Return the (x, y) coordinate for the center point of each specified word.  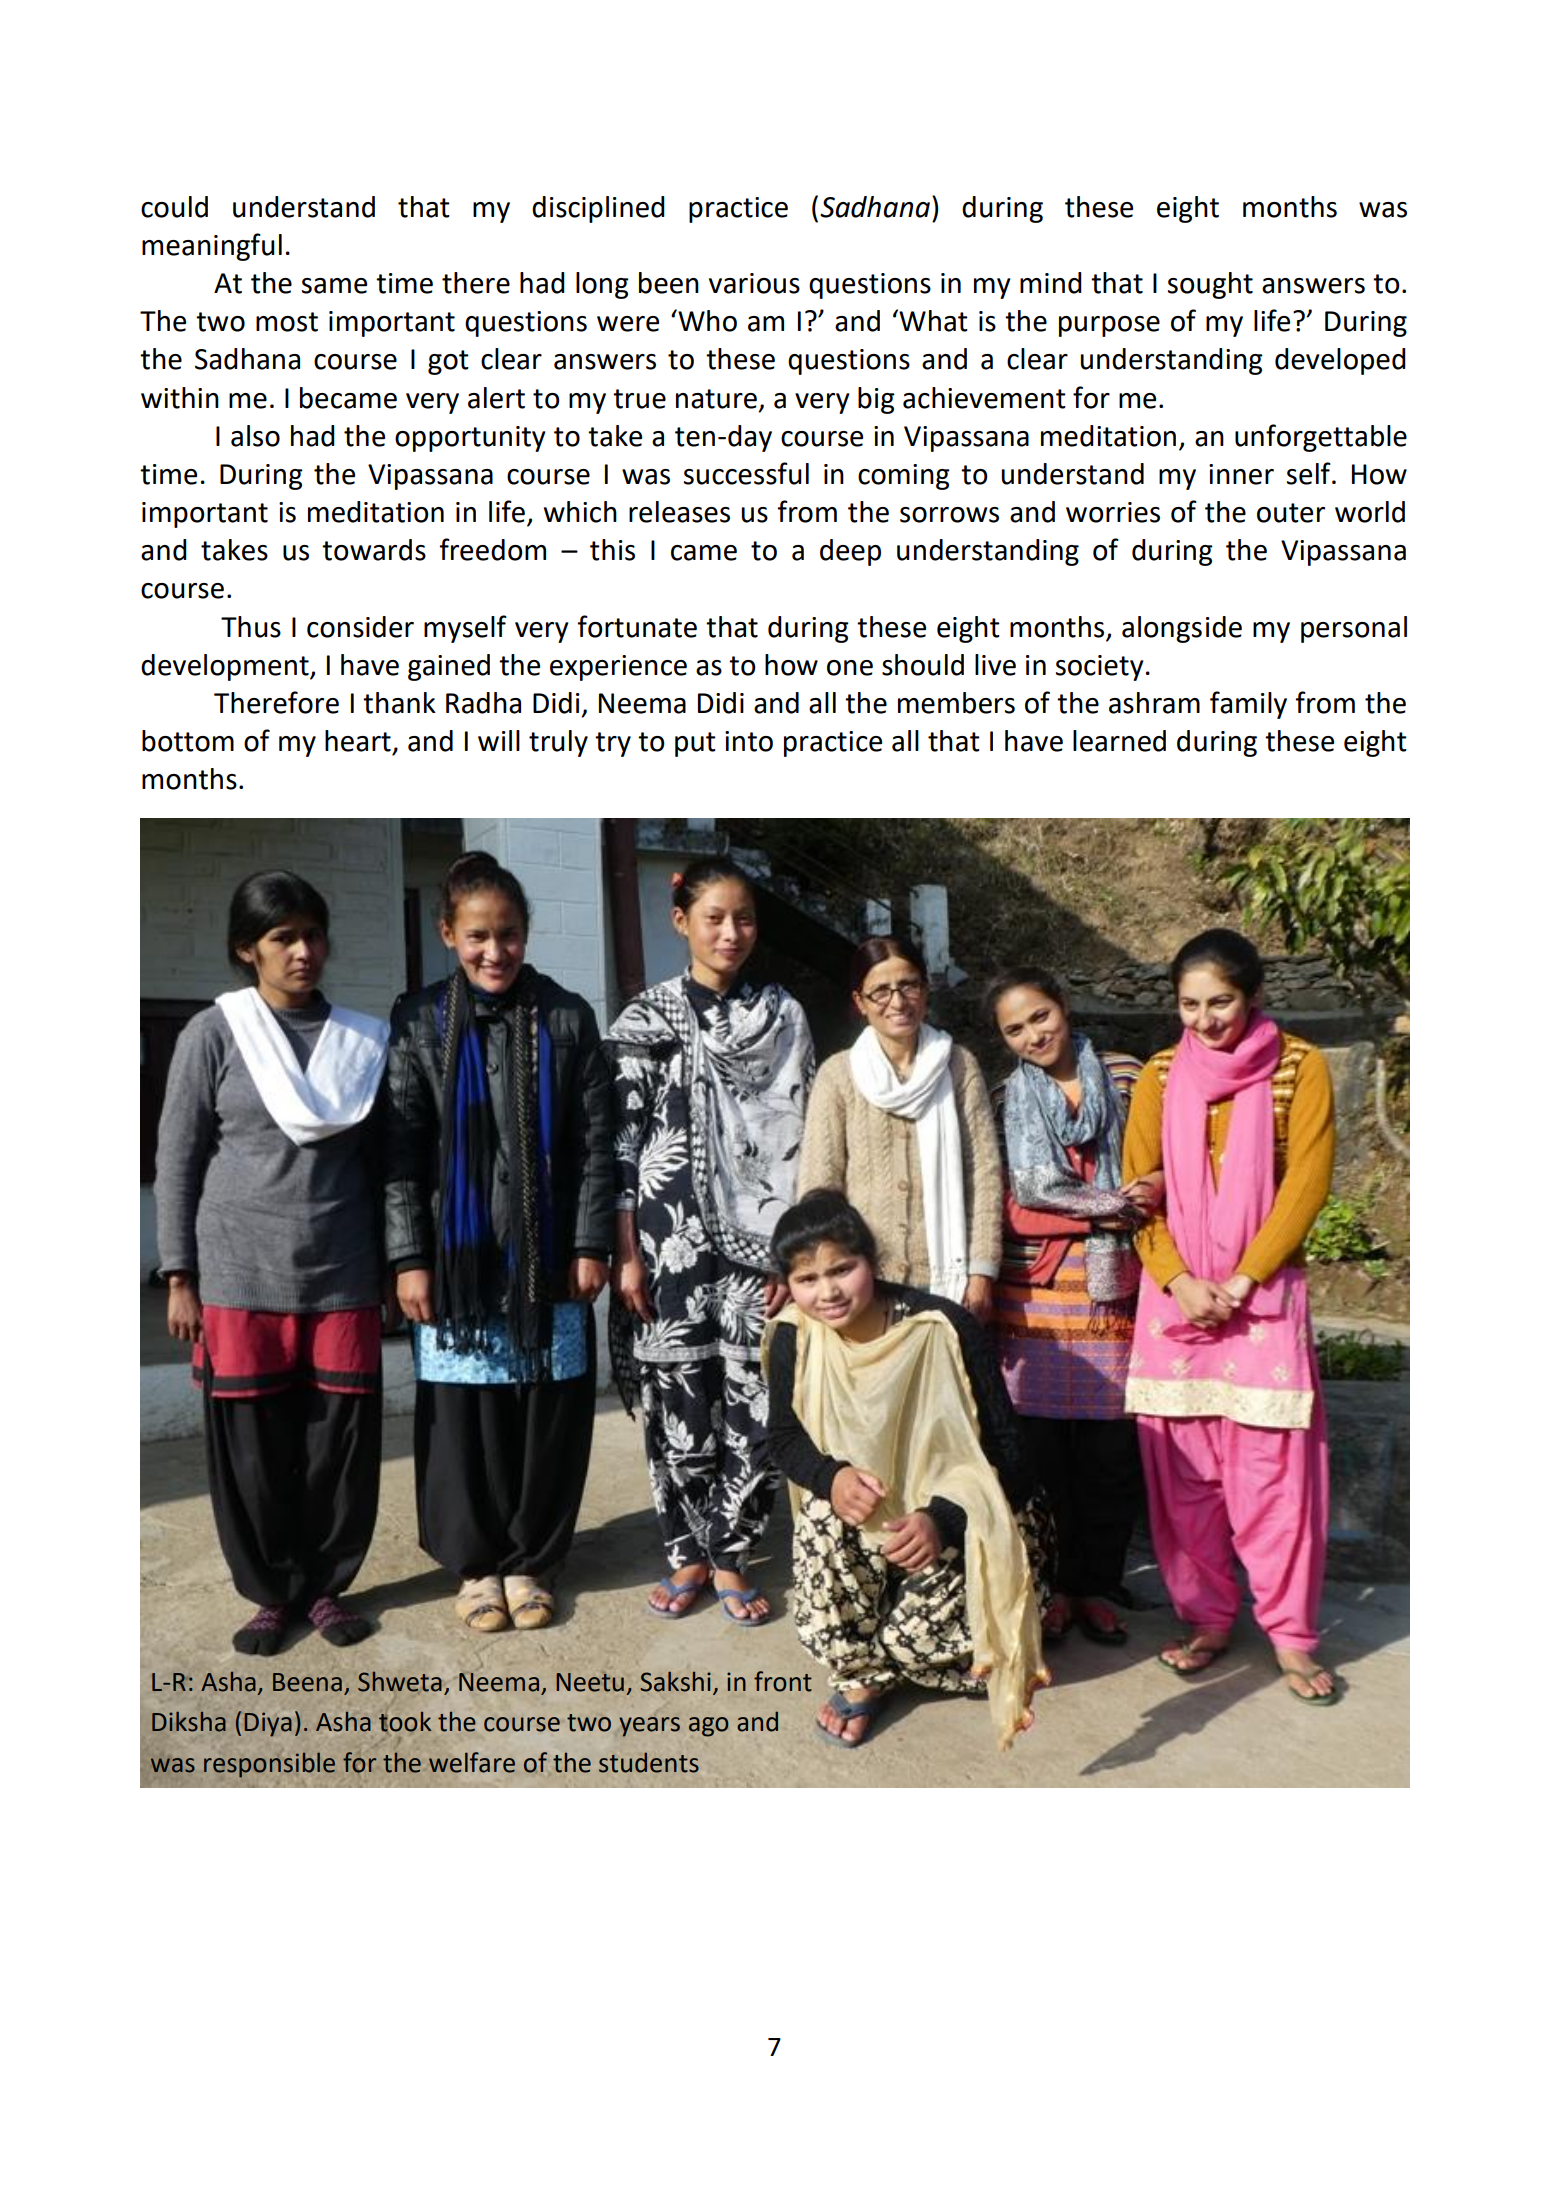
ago (708, 1727)
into (749, 741)
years (649, 1727)
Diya (268, 1724)
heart (358, 741)
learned (1119, 741)
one (850, 668)
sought (1210, 285)
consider (360, 627)
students (649, 1763)
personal (1354, 629)
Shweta (400, 1682)
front (783, 1681)
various (754, 283)
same (334, 286)
